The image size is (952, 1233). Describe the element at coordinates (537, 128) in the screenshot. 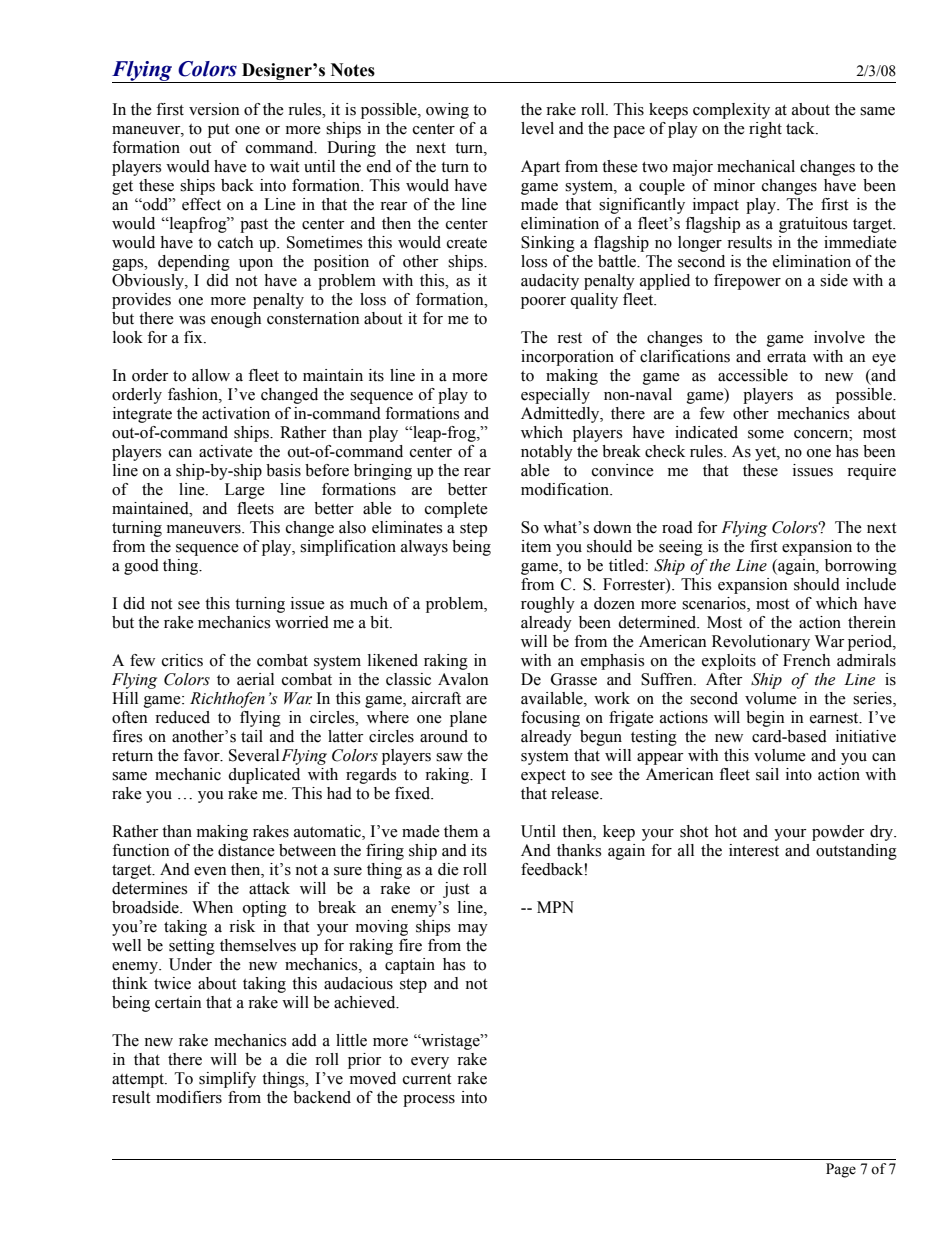

I see `level` at that location.
